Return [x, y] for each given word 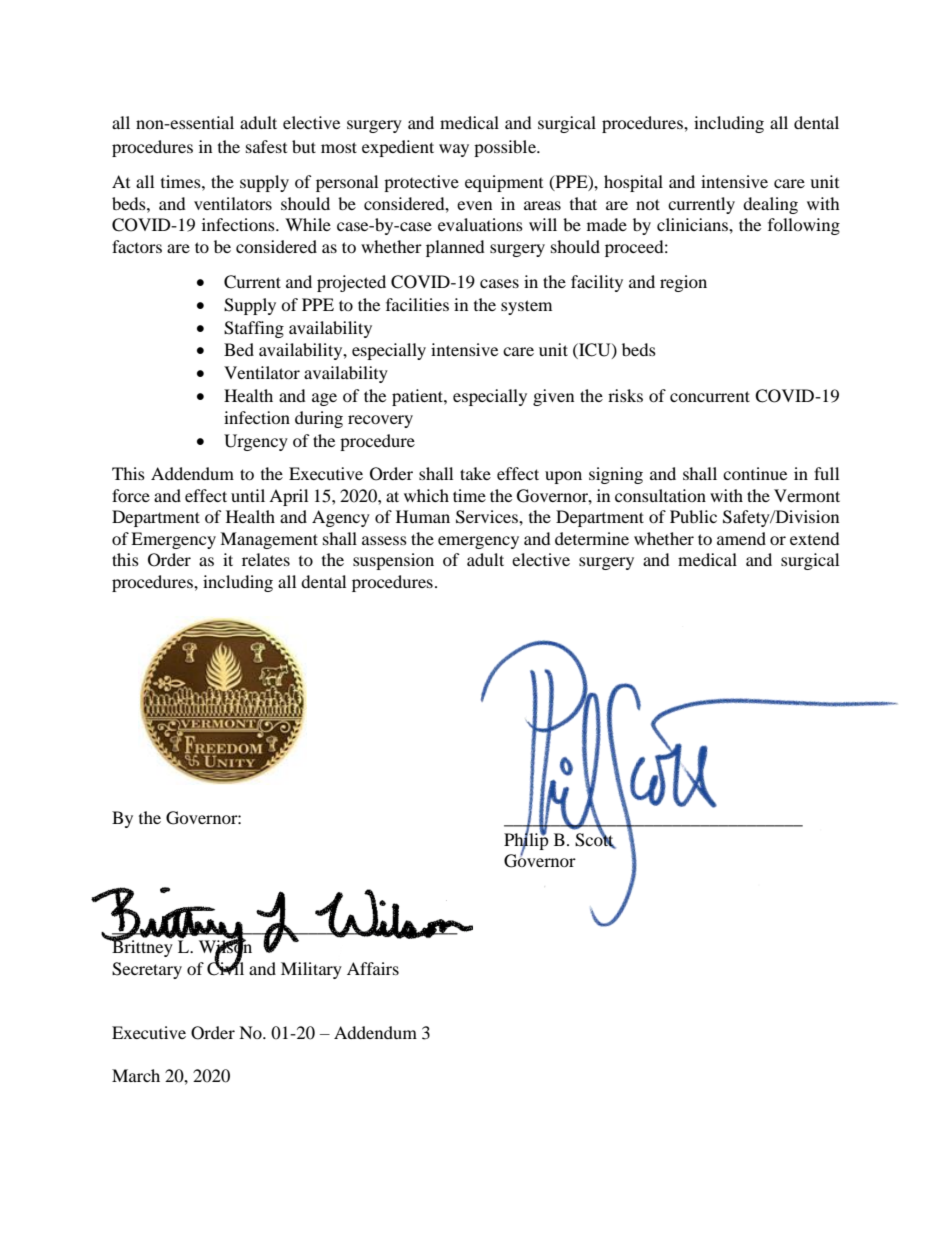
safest [266, 146]
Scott [595, 839]
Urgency [256, 442]
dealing [770, 205]
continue [755, 473]
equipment [504, 183]
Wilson [225, 947]
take [475, 473]
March [136, 1075]
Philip [526, 841]
